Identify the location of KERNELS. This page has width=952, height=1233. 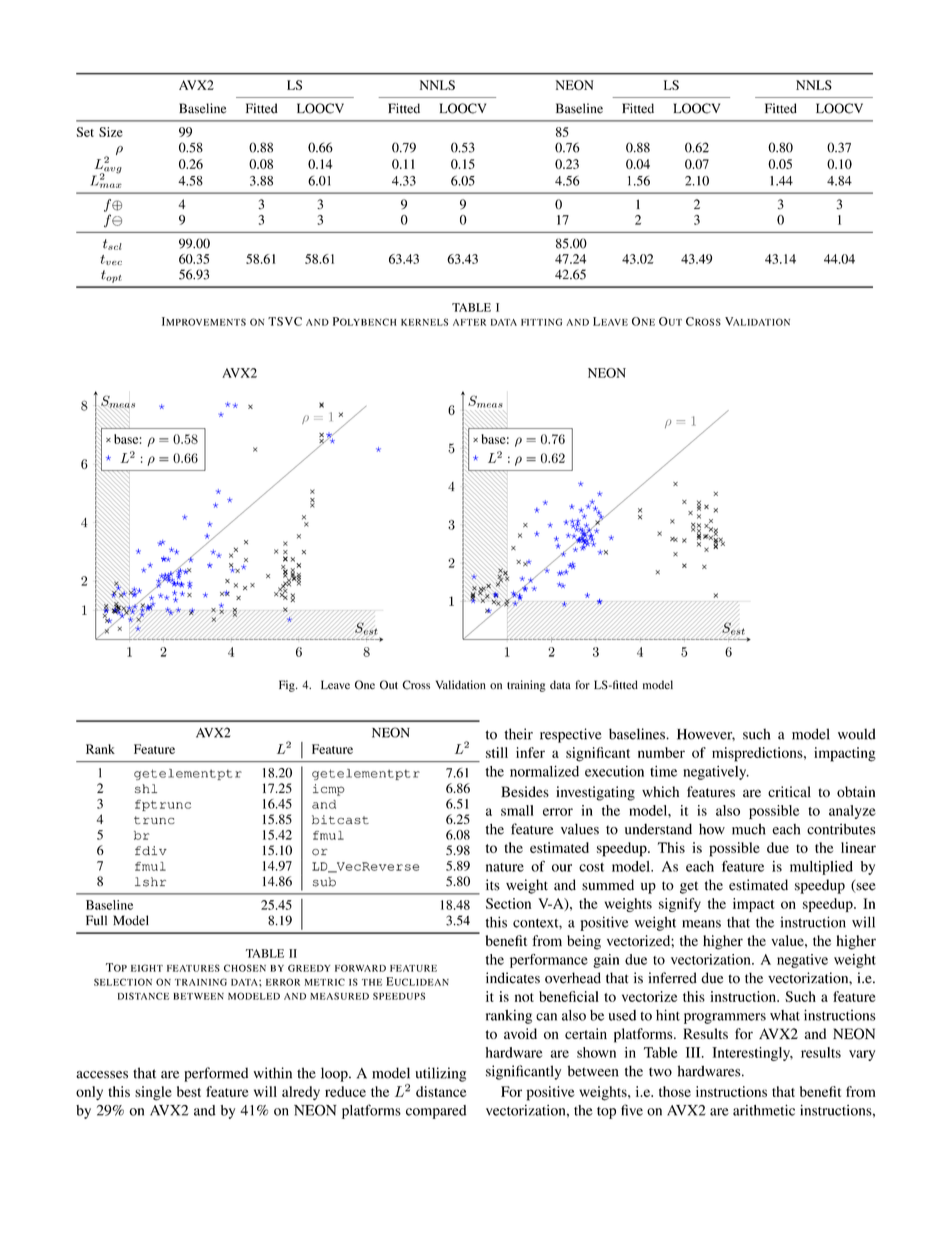
(424, 322).
